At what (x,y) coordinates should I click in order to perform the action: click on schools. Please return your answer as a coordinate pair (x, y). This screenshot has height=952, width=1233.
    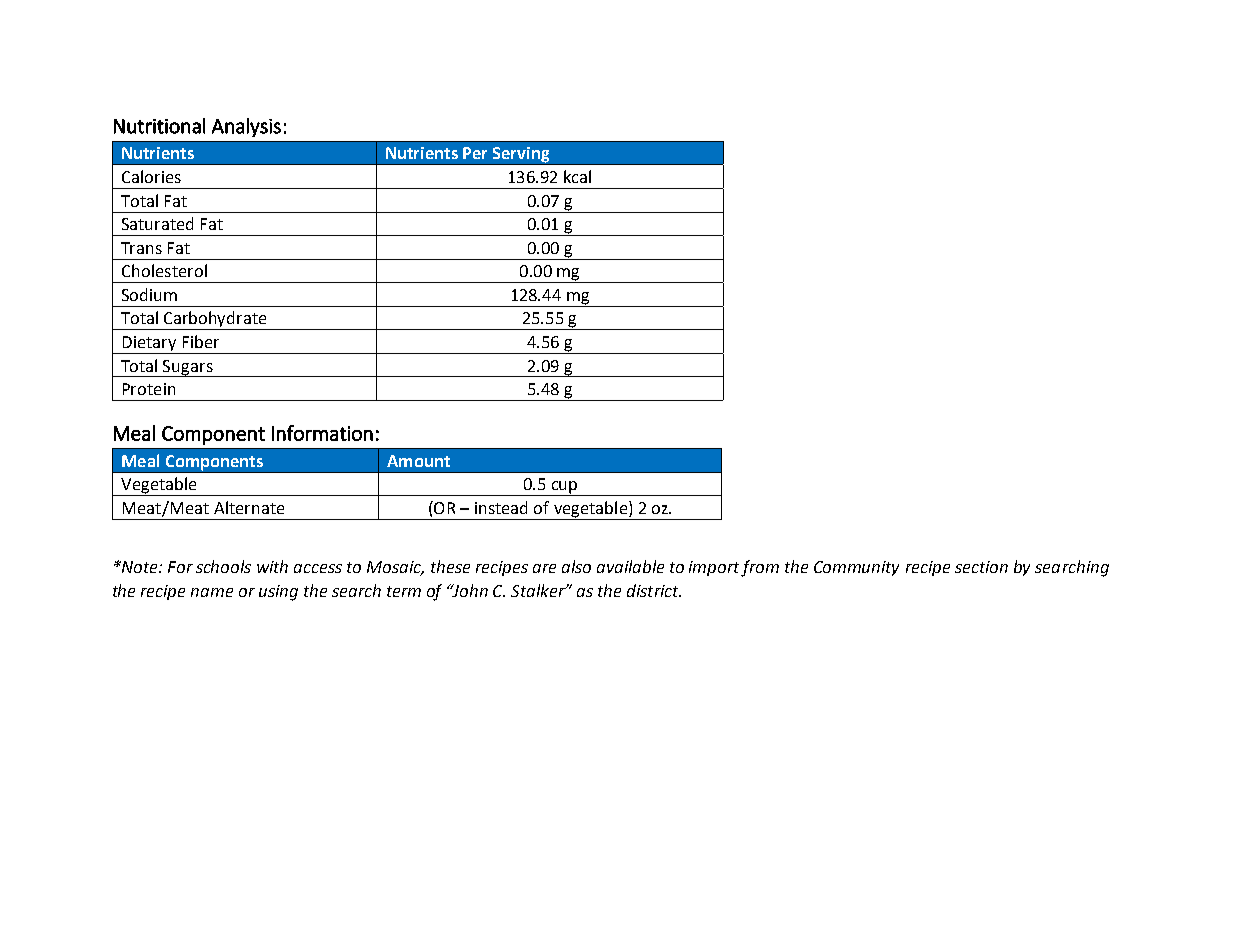
    Looking at the image, I should click on (223, 566).
